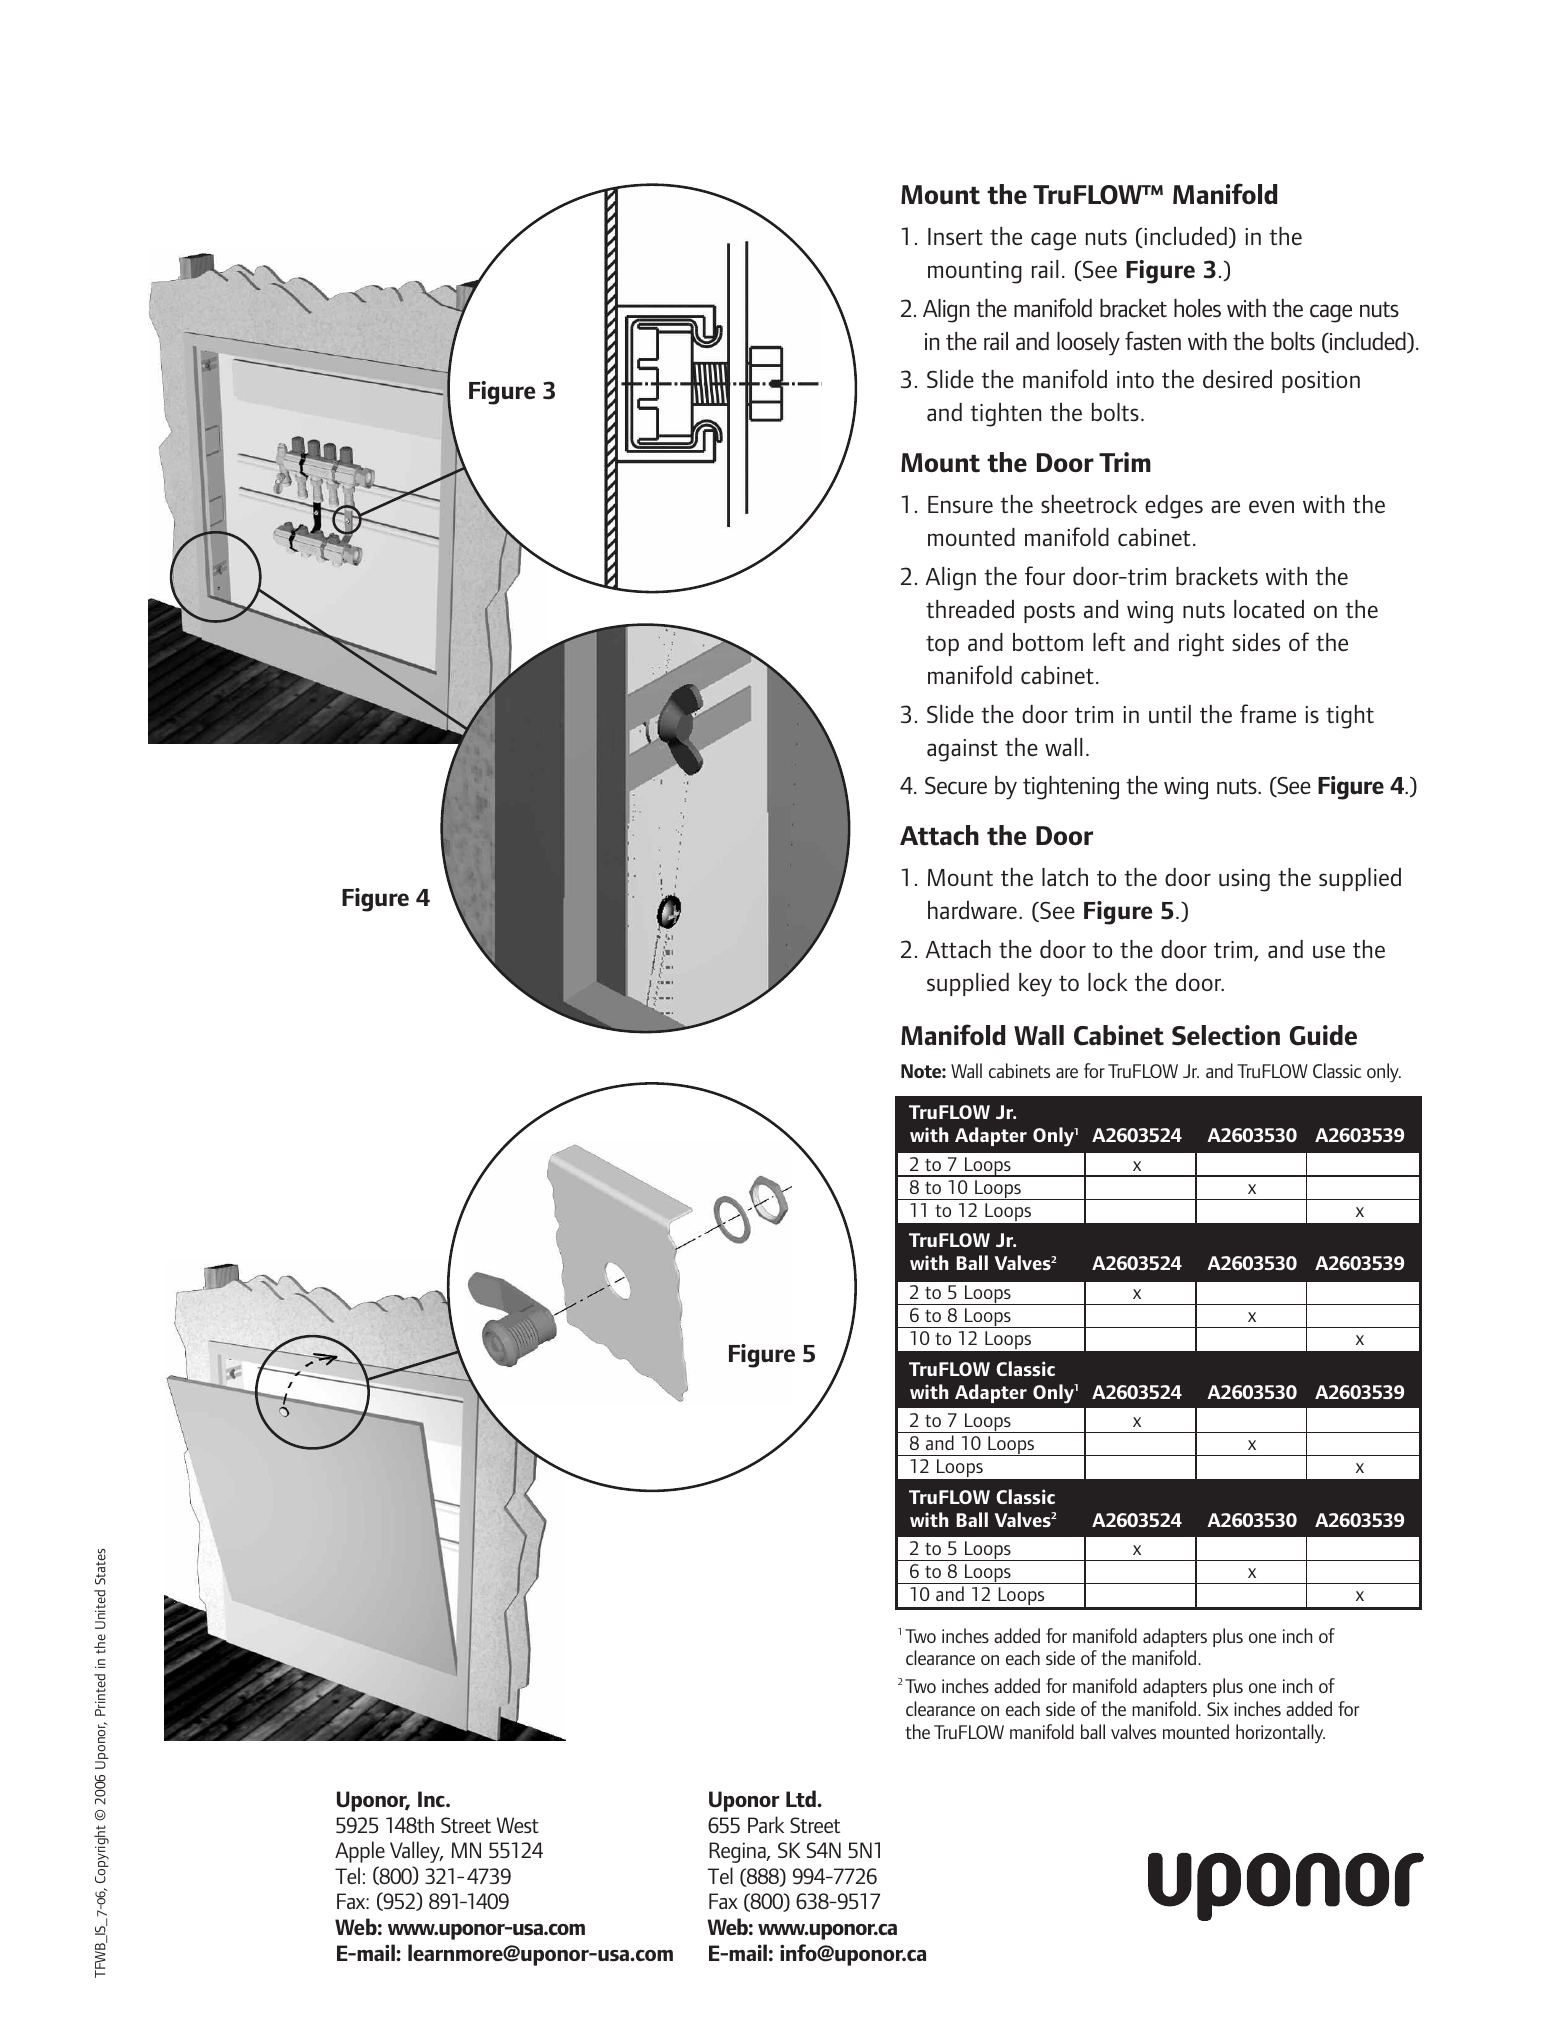 The height and width of the image is (2028, 1567). I want to click on Six, so click(1218, 1709).
